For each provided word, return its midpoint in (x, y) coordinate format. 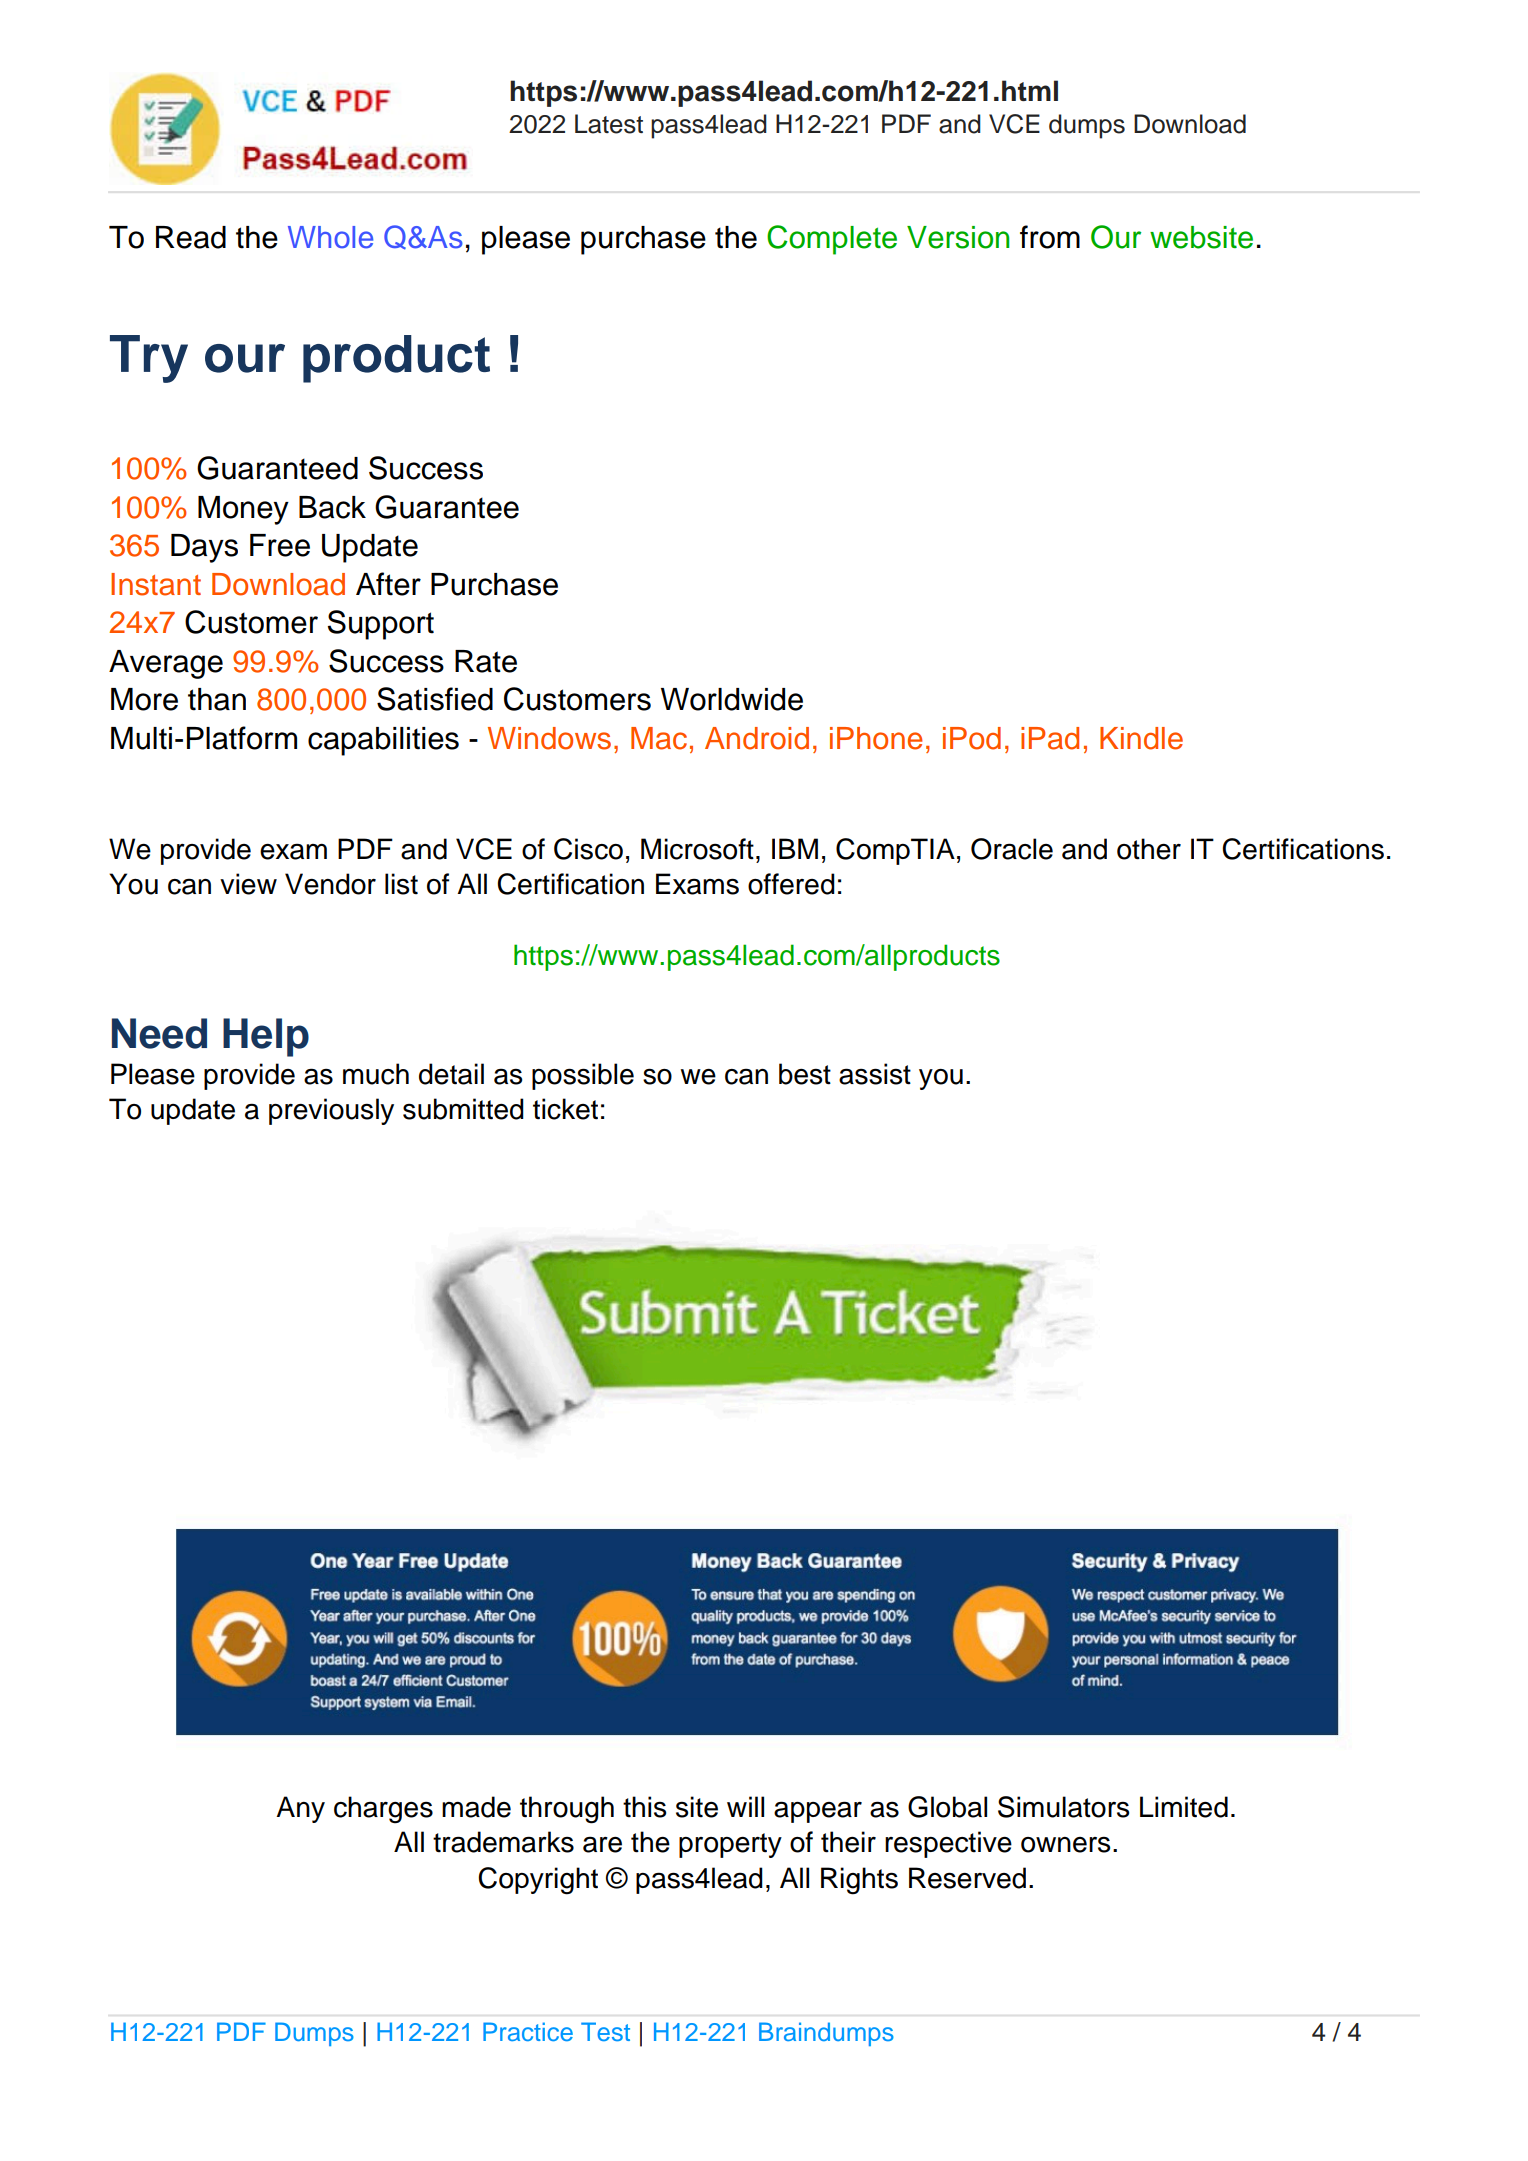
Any (300, 1809)
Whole (330, 237)
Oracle (1012, 849)
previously (331, 1111)
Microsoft (697, 849)
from (1050, 237)
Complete (832, 240)
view (248, 884)
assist (875, 1074)
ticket (565, 1109)
